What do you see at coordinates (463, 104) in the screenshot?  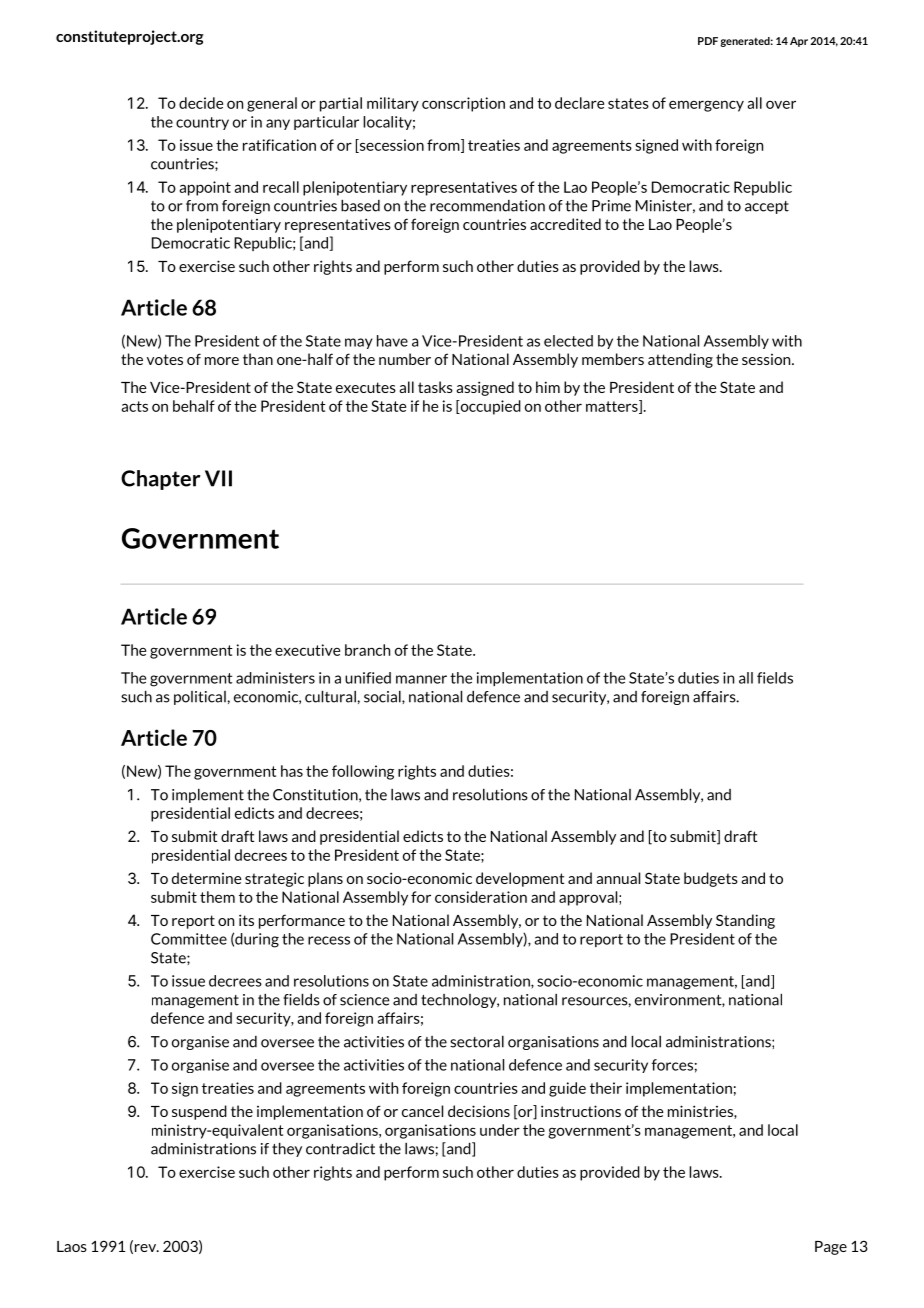 I see `conscription` at bounding box center [463, 104].
